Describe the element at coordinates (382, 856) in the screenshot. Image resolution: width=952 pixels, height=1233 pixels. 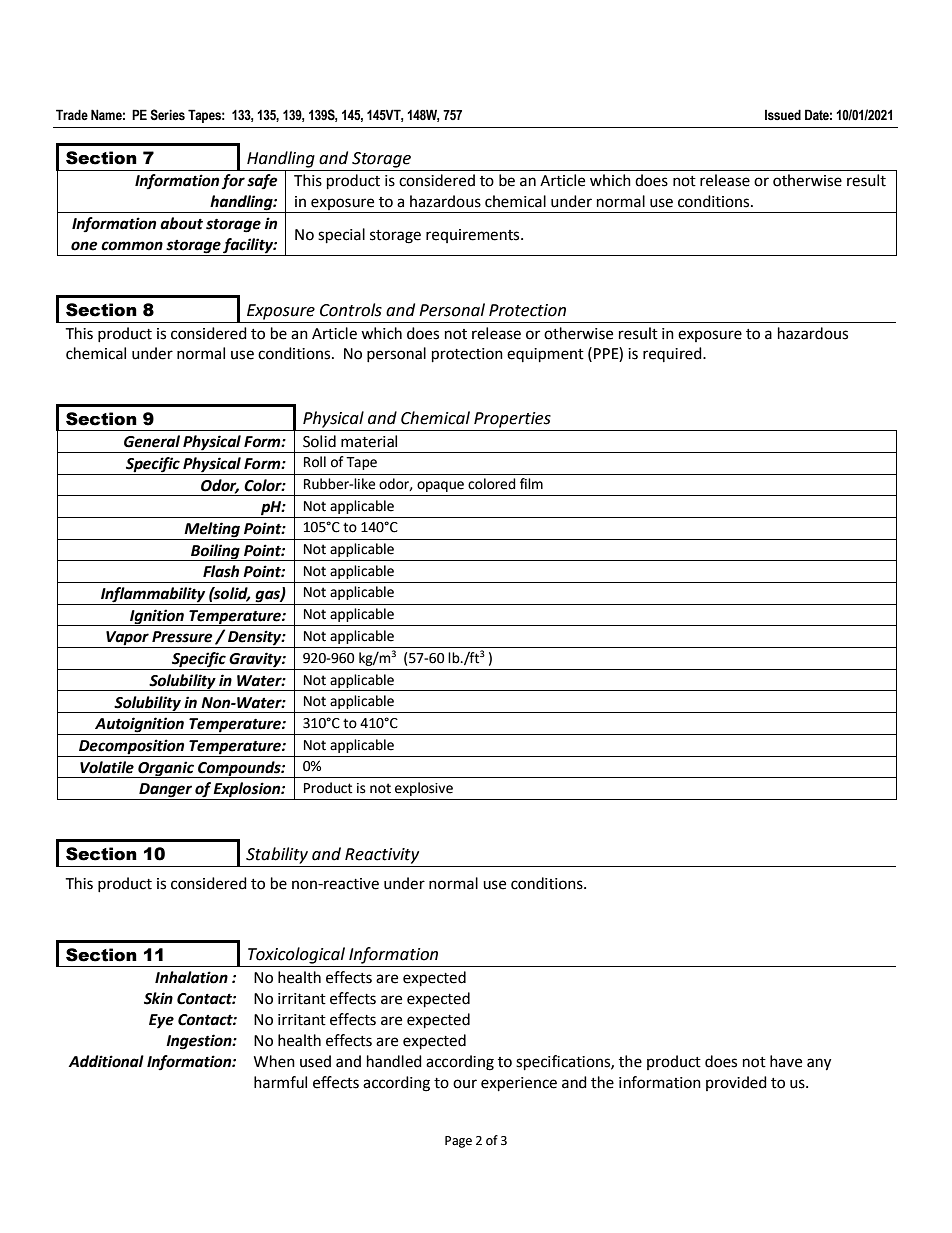
I see `Reactivity` at that location.
